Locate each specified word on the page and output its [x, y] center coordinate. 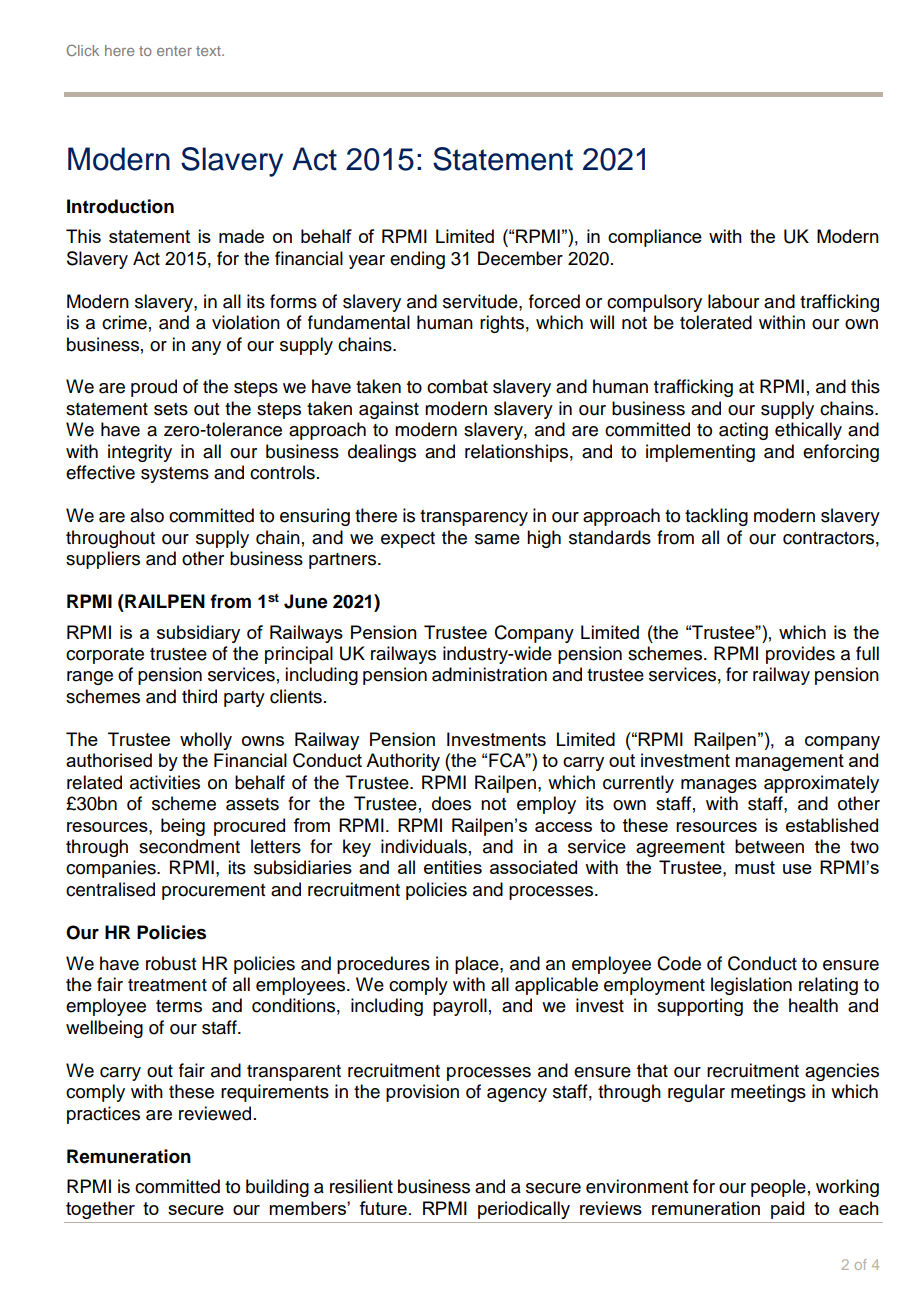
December [520, 258]
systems [175, 475]
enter [174, 51]
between [769, 846]
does [451, 803]
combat [457, 386]
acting [743, 431]
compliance [655, 238]
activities [165, 782]
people [778, 1188]
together [100, 1210]
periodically [524, 1210]
